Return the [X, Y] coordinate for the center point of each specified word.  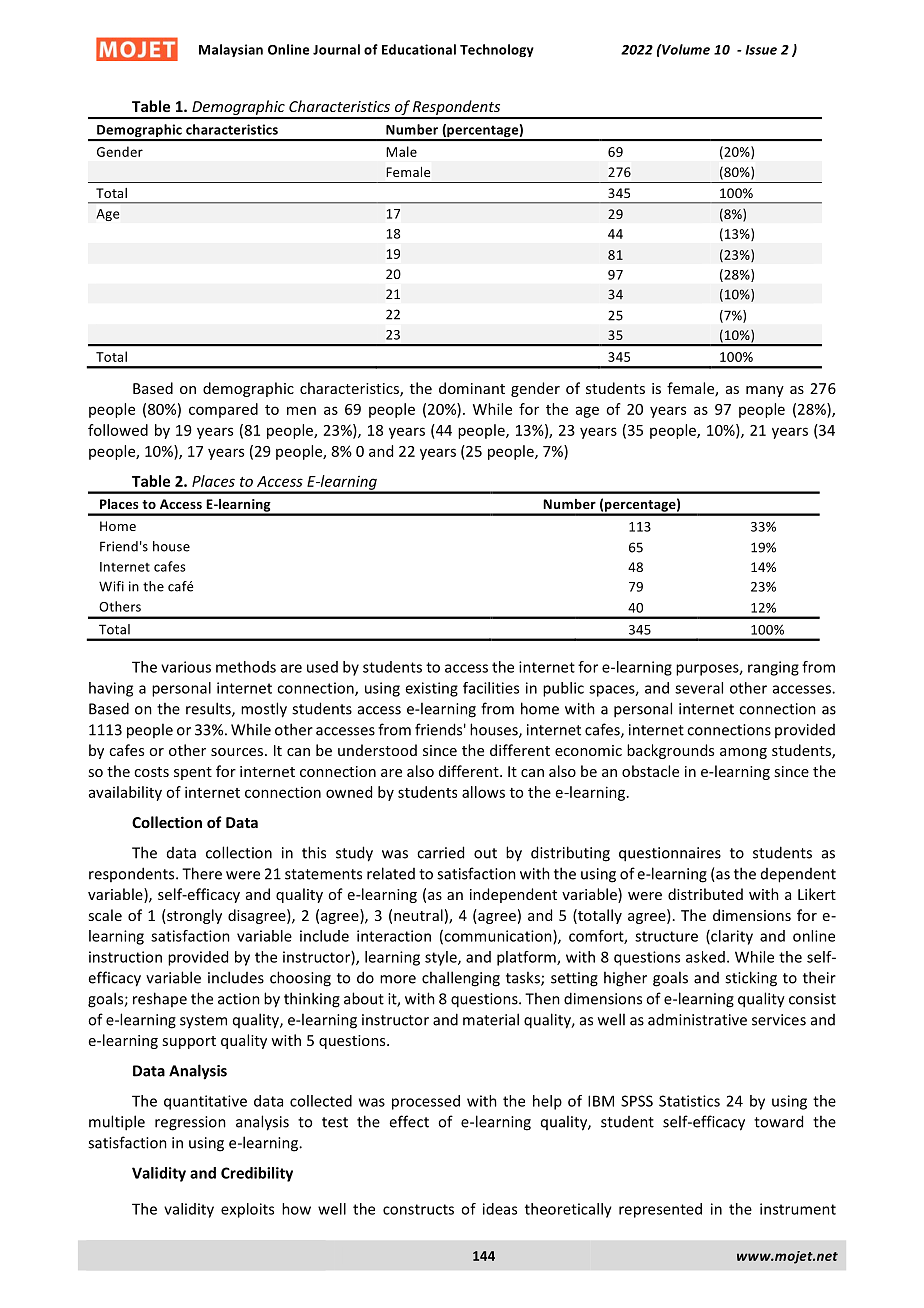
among [743, 753]
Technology [497, 50]
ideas [500, 1209]
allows [483, 792]
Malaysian [231, 50]
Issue [761, 50]
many [765, 391]
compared [223, 410]
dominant [472, 388]
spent [193, 773]
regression [190, 1123]
